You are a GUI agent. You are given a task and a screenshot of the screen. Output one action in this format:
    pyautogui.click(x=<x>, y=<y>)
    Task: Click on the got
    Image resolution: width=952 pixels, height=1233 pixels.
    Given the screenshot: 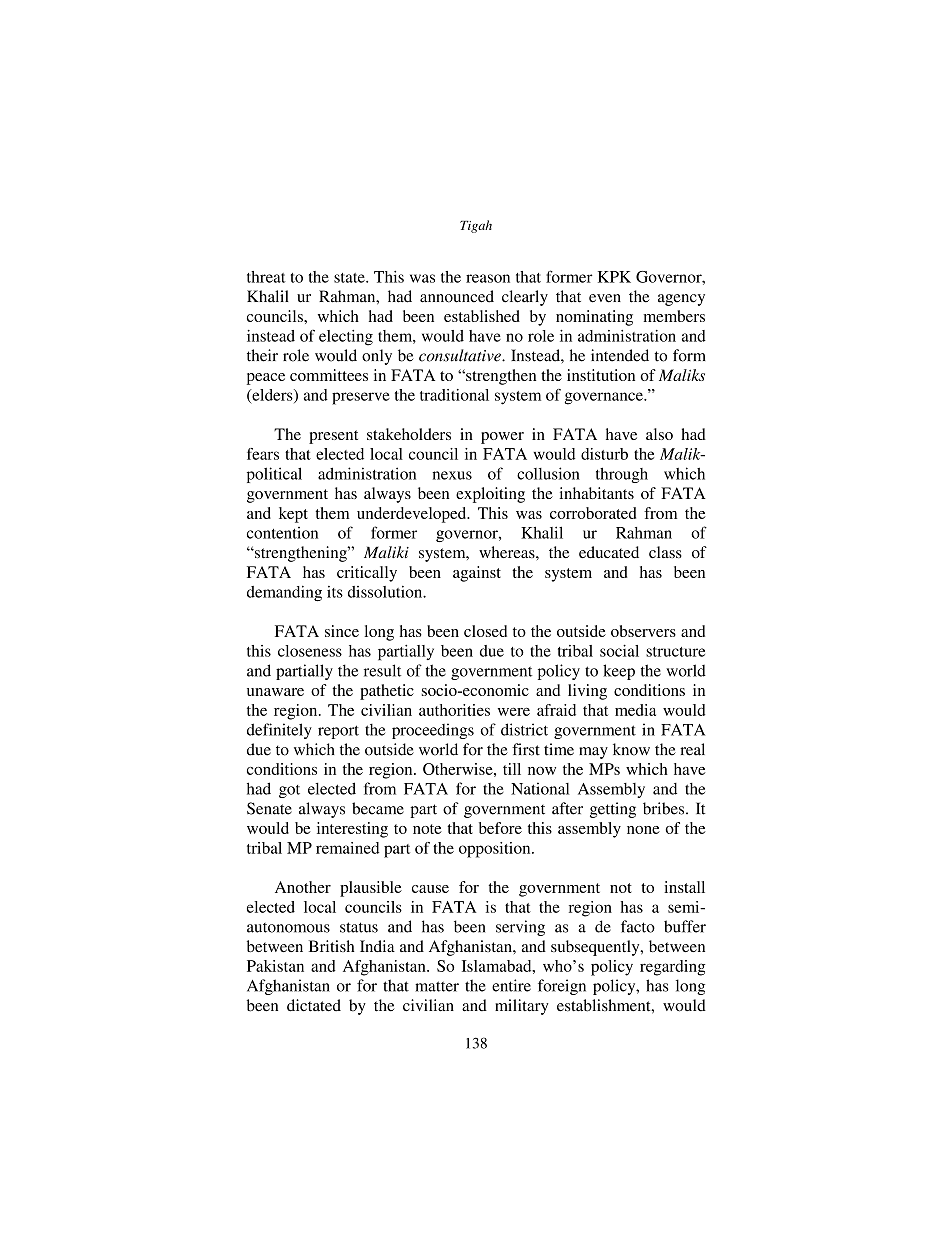 What is the action you would take?
    pyautogui.click(x=289, y=791)
